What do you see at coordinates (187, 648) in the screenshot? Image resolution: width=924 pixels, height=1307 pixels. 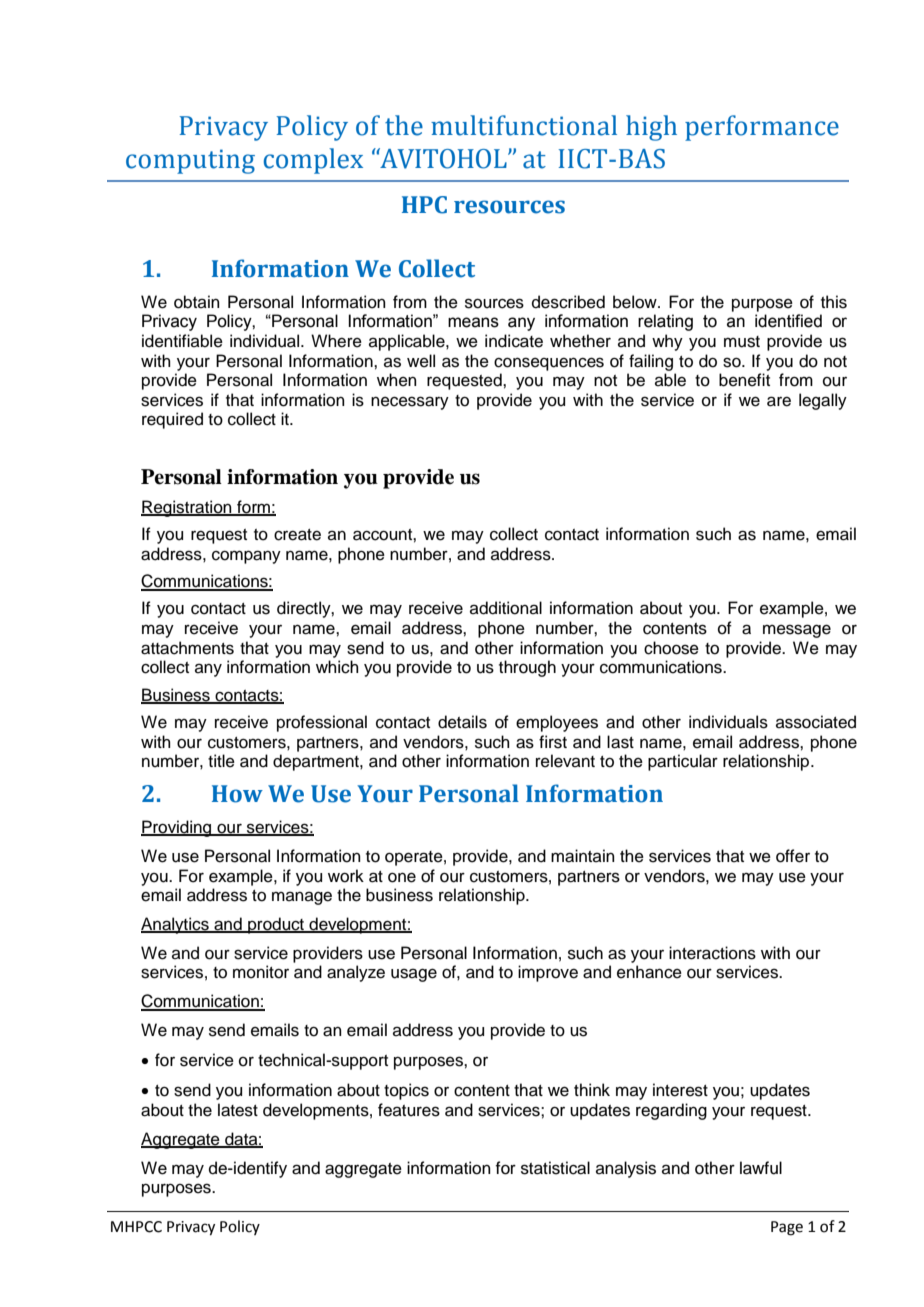 I see `attachments` at bounding box center [187, 648].
